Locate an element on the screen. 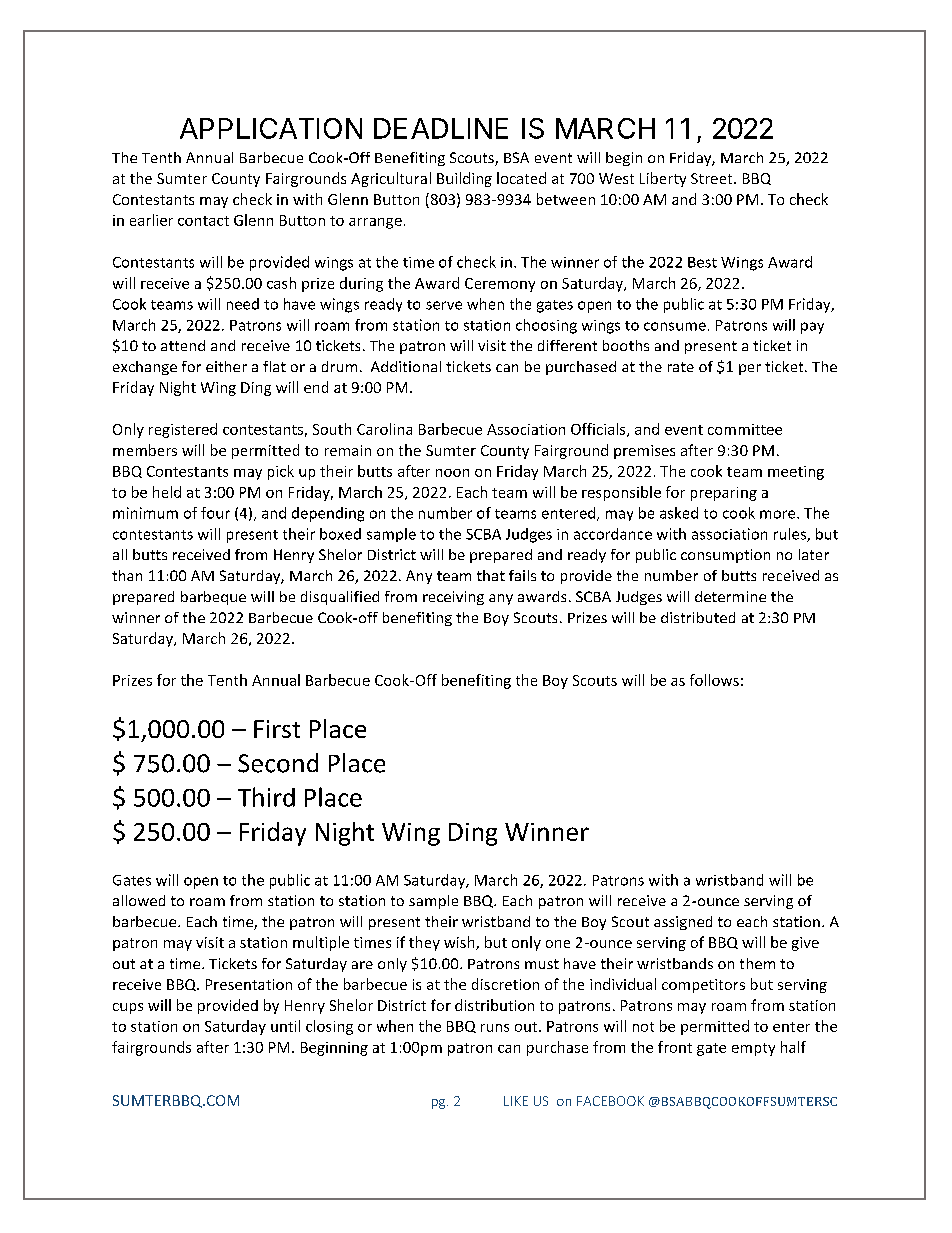 This screenshot has height=1233, width=952. preparing is located at coordinates (724, 494).
